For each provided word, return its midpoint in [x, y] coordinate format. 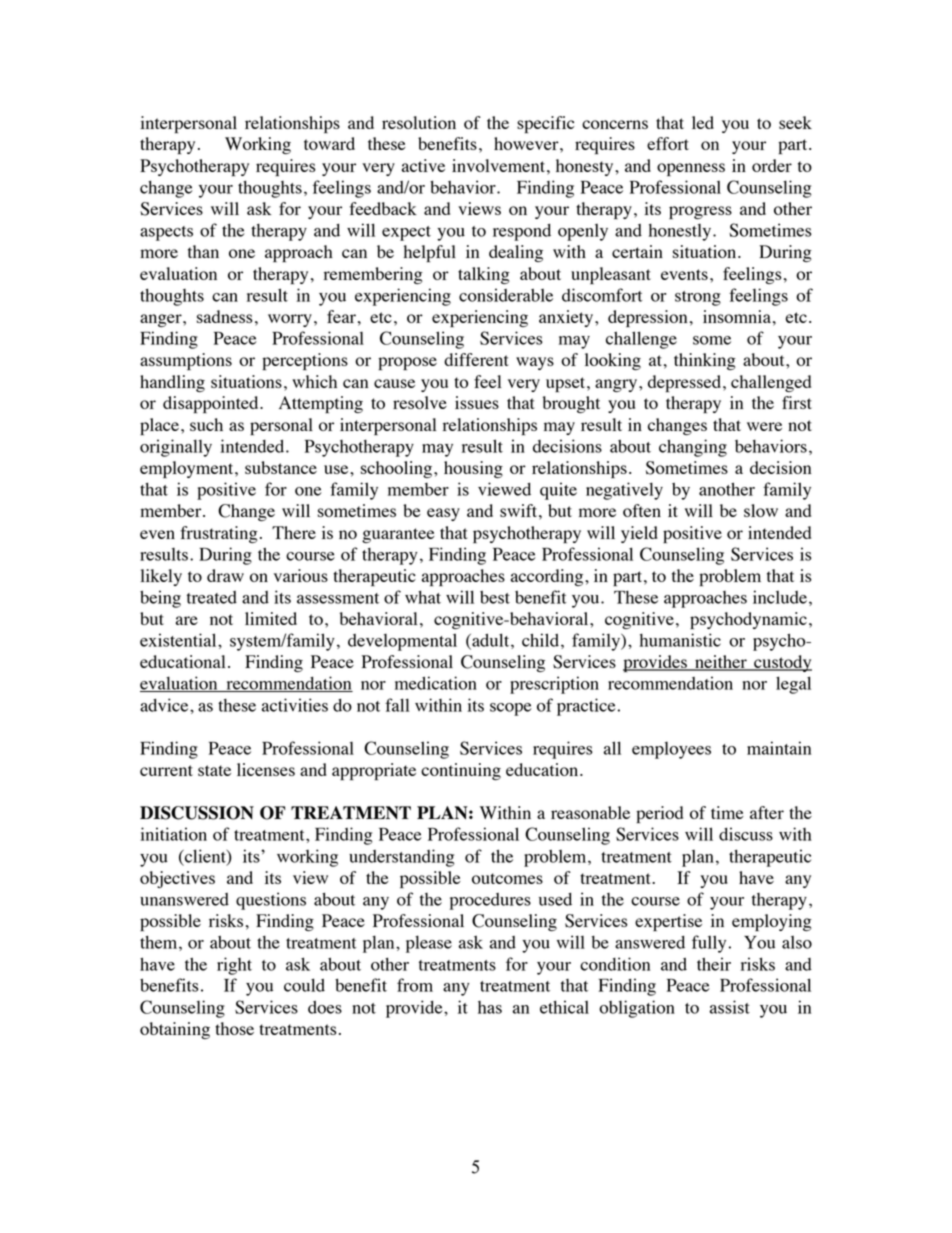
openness [691, 169]
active [423, 165]
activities [295, 705]
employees [671, 750]
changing [693, 448]
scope [511, 709]
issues [477, 402]
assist [730, 1007]
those [234, 1028]
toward [329, 143]
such [206, 424]
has [490, 1007]
